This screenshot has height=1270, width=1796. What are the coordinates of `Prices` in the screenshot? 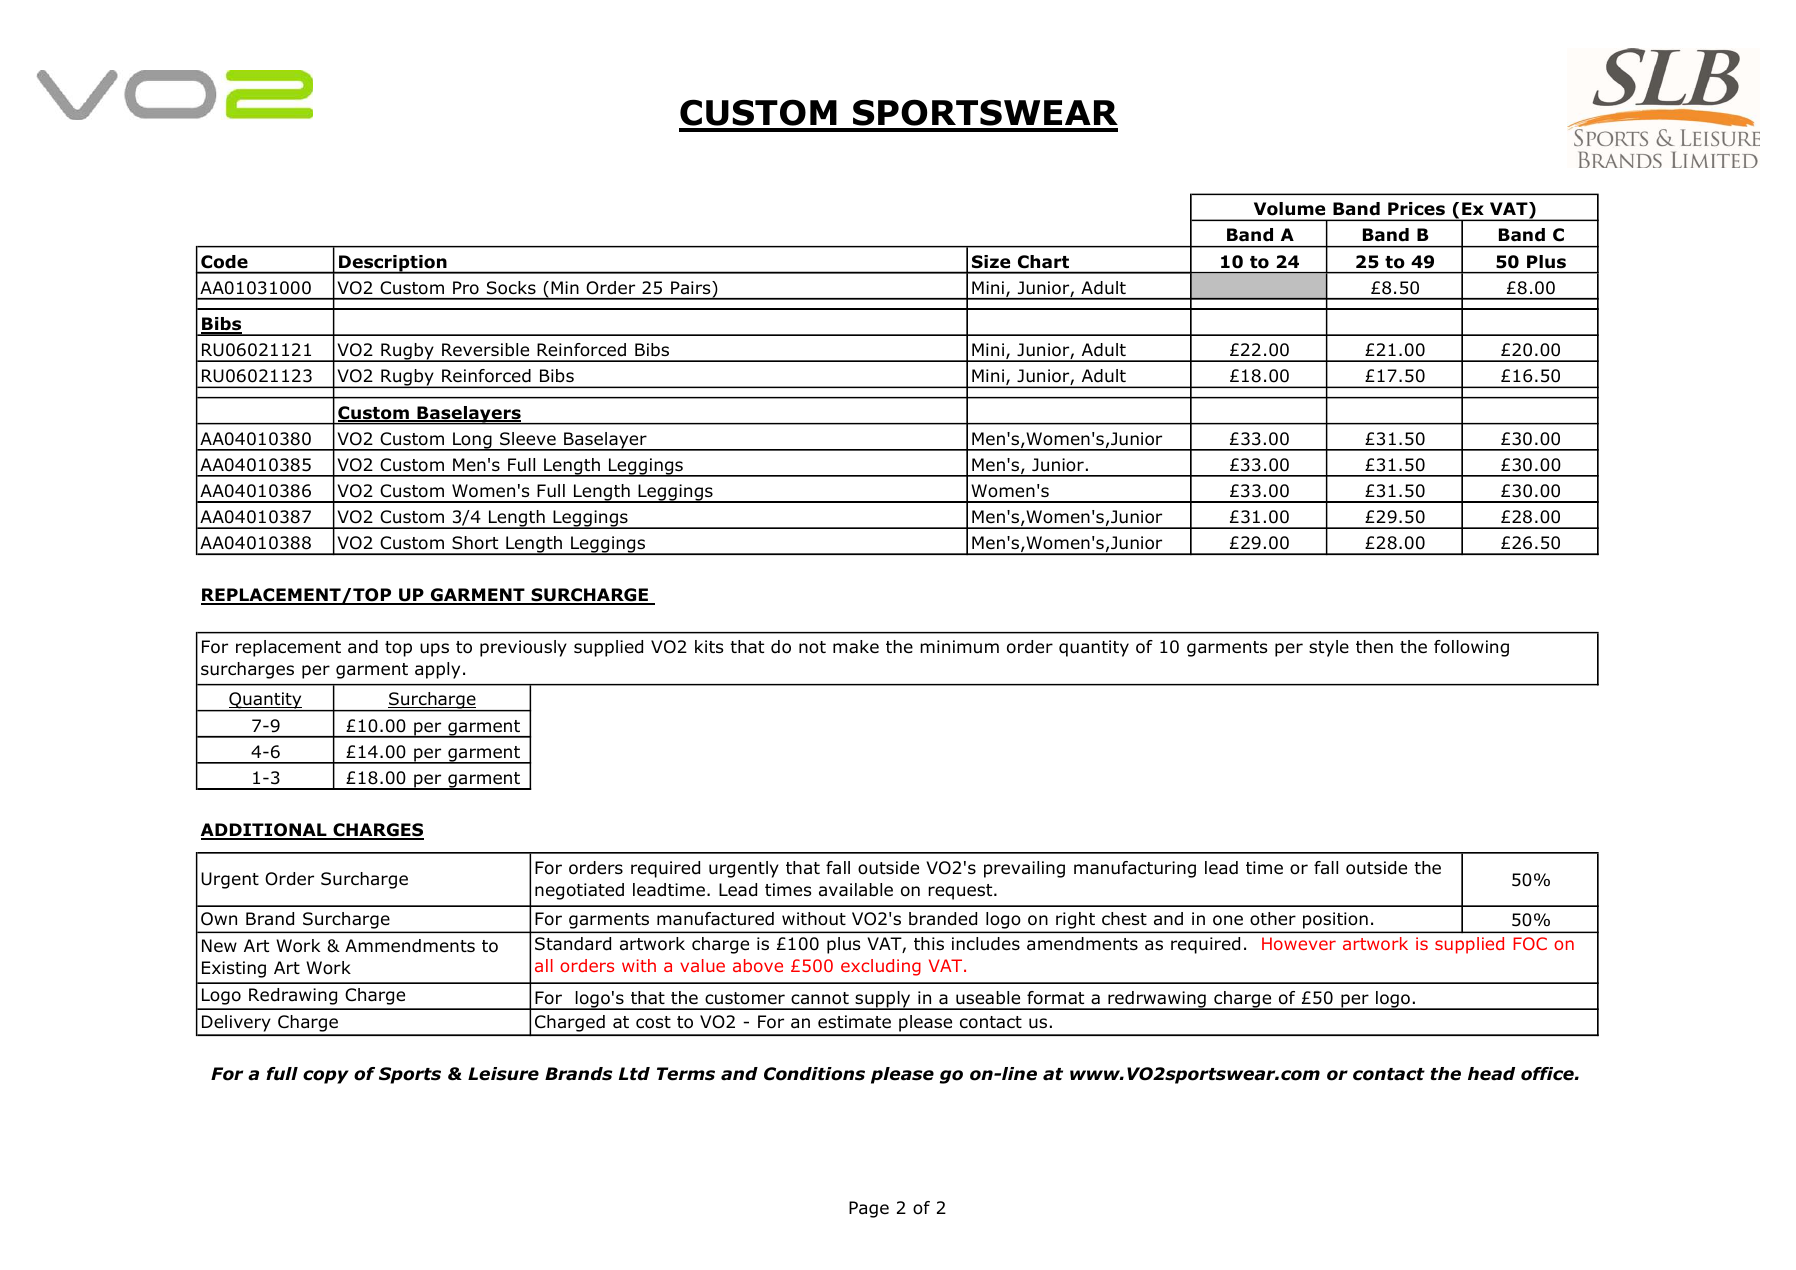 It's located at (1416, 208).
